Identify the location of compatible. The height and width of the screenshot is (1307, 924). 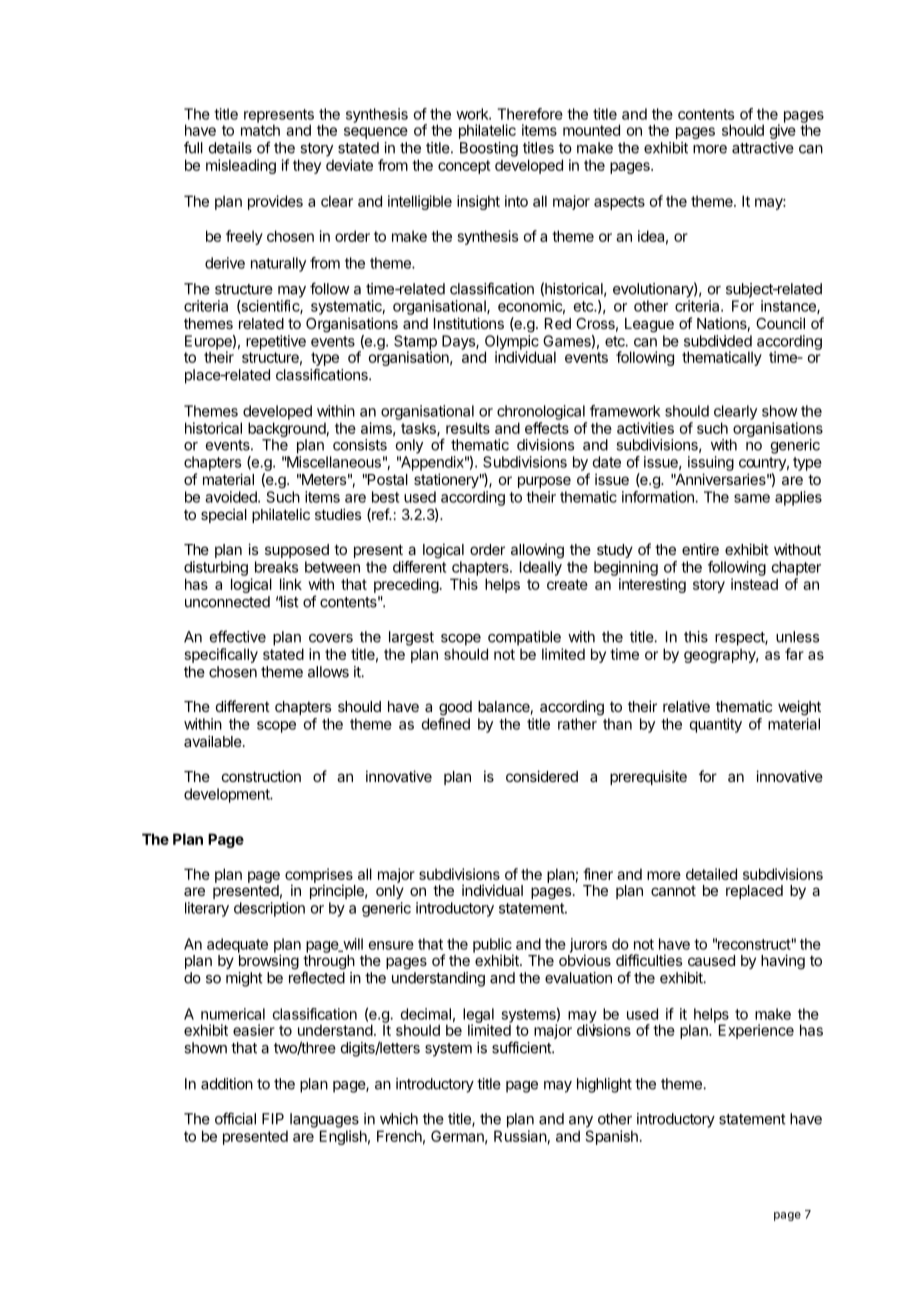
(524, 638).
